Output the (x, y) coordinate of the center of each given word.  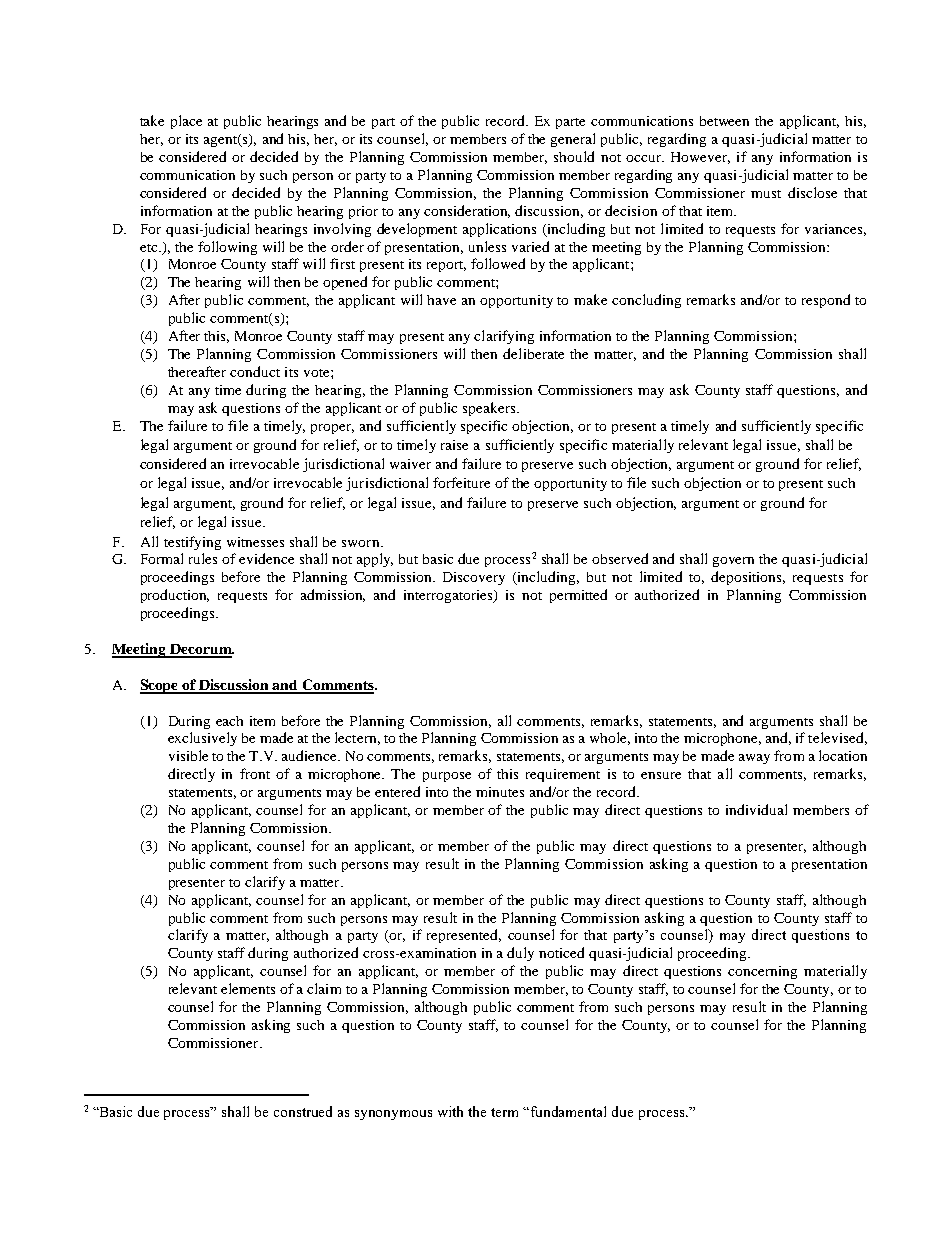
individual (756, 809)
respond (826, 301)
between (724, 121)
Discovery (474, 578)
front (255, 773)
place (186, 122)
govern (733, 562)
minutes (500, 792)
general (573, 140)
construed (303, 1111)
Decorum (201, 650)
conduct (255, 371)
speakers (490, 409)
